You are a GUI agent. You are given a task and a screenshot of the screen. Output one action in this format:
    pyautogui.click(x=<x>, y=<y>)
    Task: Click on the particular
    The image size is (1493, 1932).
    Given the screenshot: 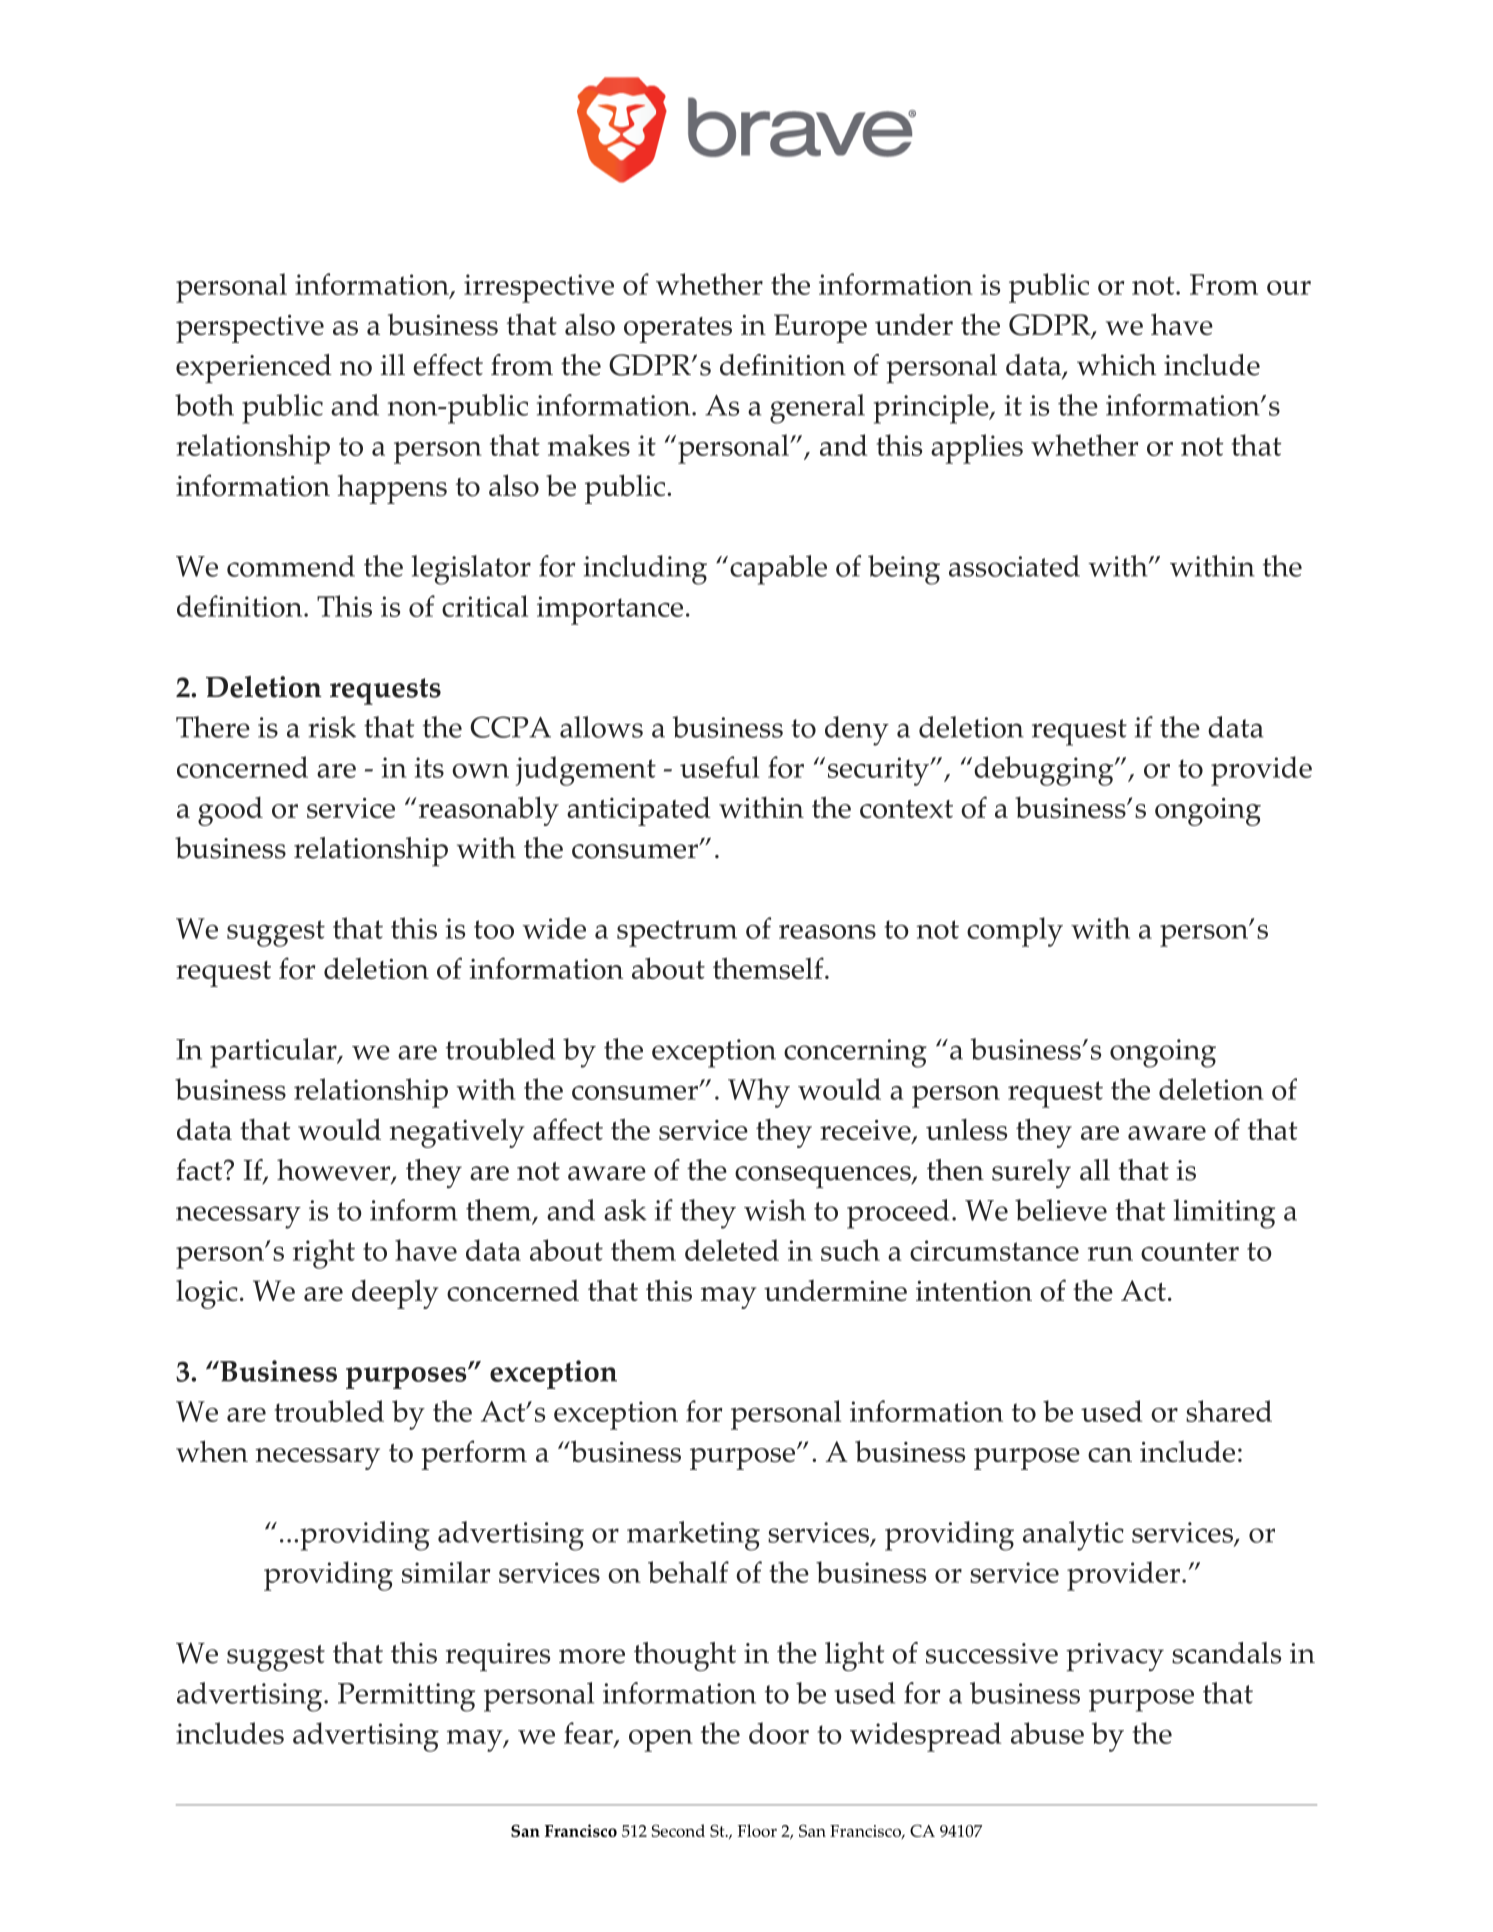 What is the action you would take?
    pyautogui.click(x=274, y=1053)
